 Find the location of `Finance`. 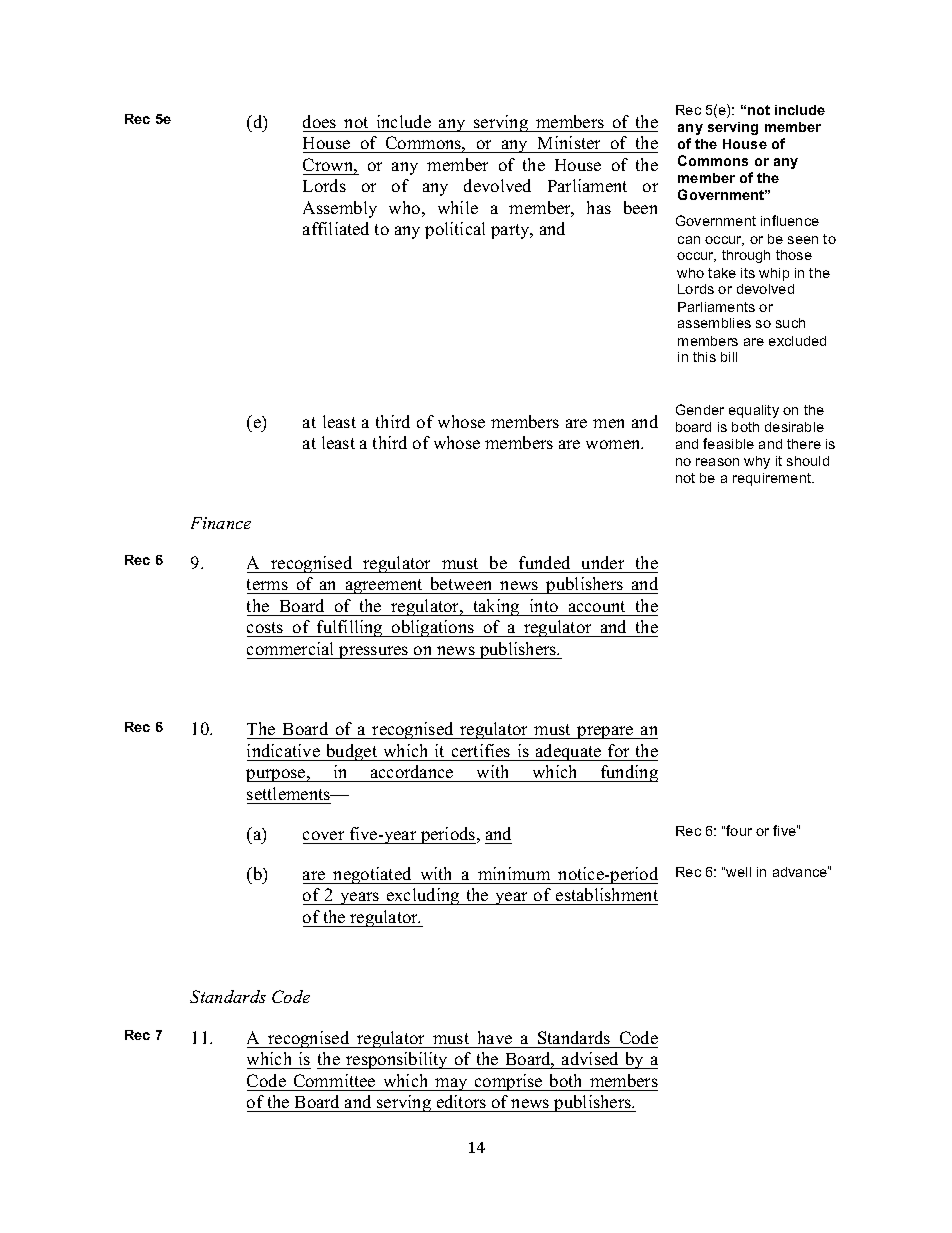

Finance is located at coordinates (221, 523).
